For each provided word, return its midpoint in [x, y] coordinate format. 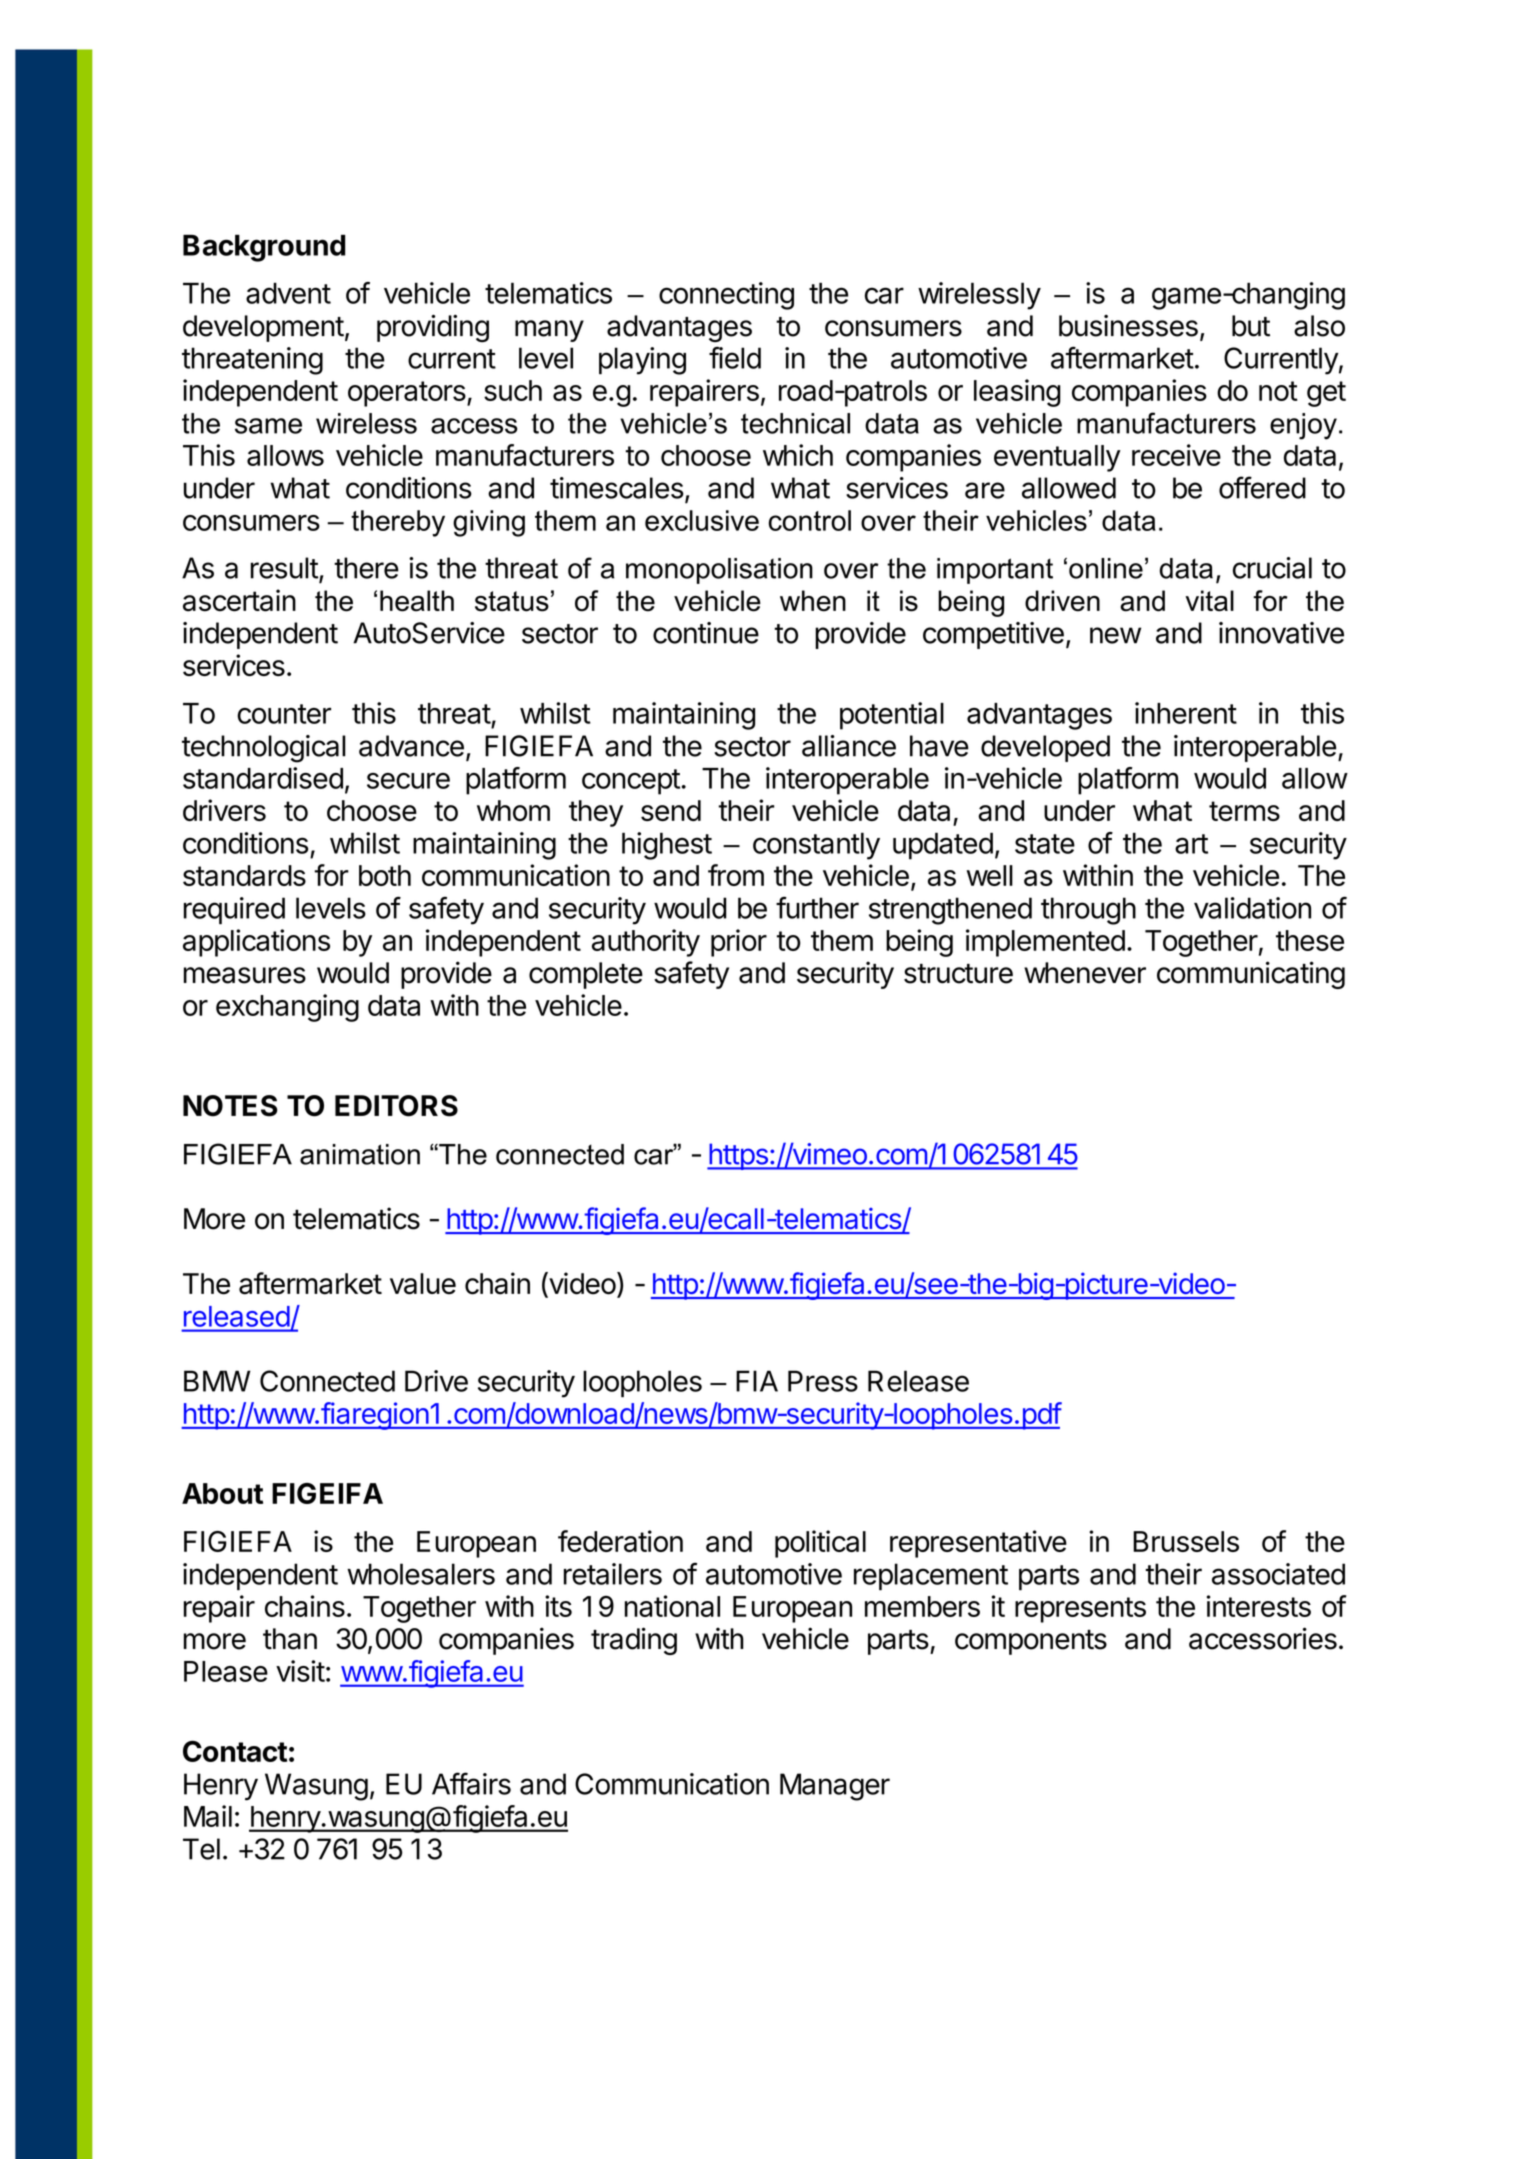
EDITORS [396, 1106]
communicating [1251, 975]
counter [284, 714]
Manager [835, 1787]
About [222, 1493]
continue [706, 633]
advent [288, 293]
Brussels [1186, 1541]
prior [739, 943]
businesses [1128, 326]
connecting [726, 296]
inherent [1186, 713]
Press [823, 1381]
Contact [235, 1751]
